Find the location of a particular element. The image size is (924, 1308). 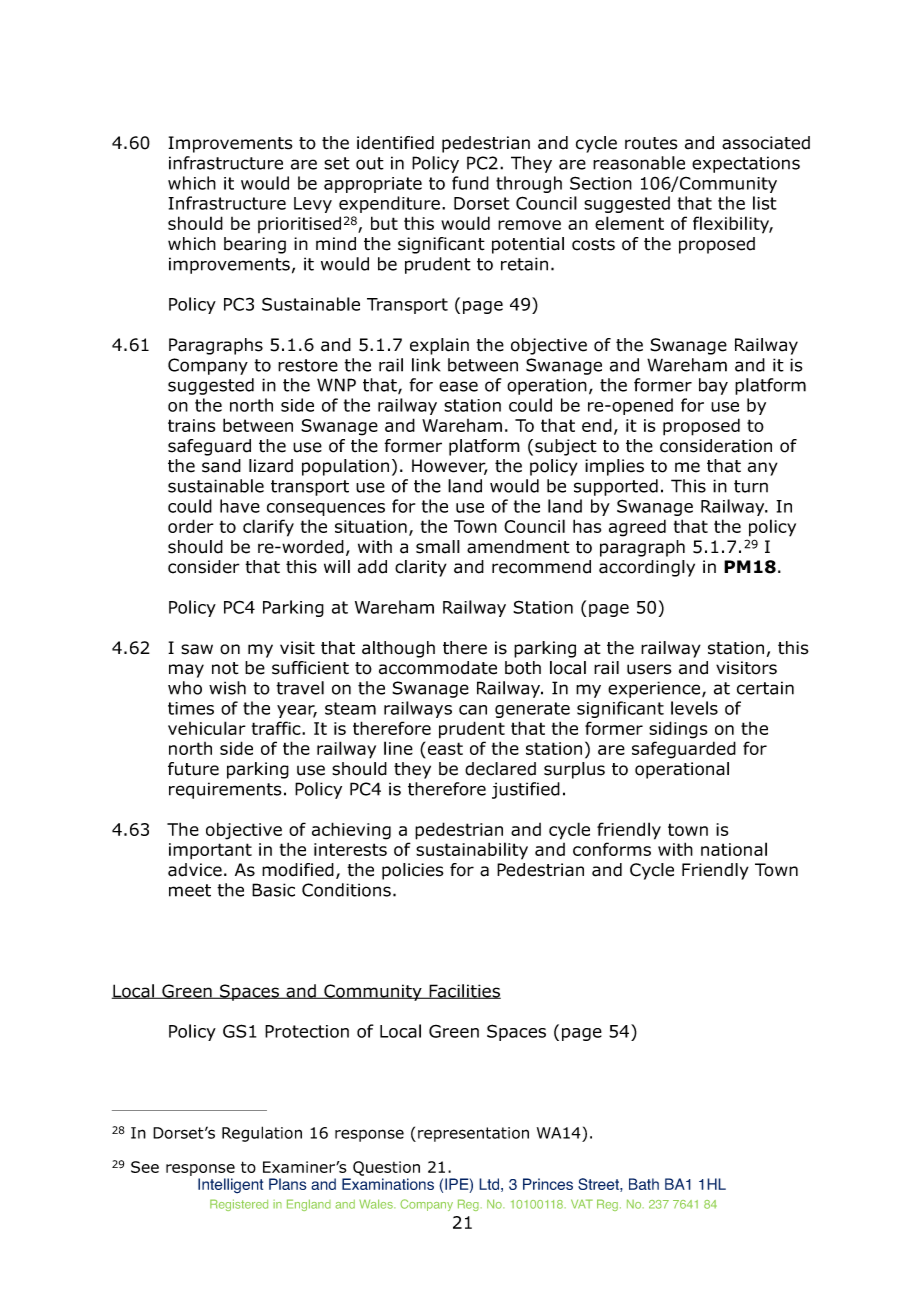

bearing is located at coordinates (255, 245).
